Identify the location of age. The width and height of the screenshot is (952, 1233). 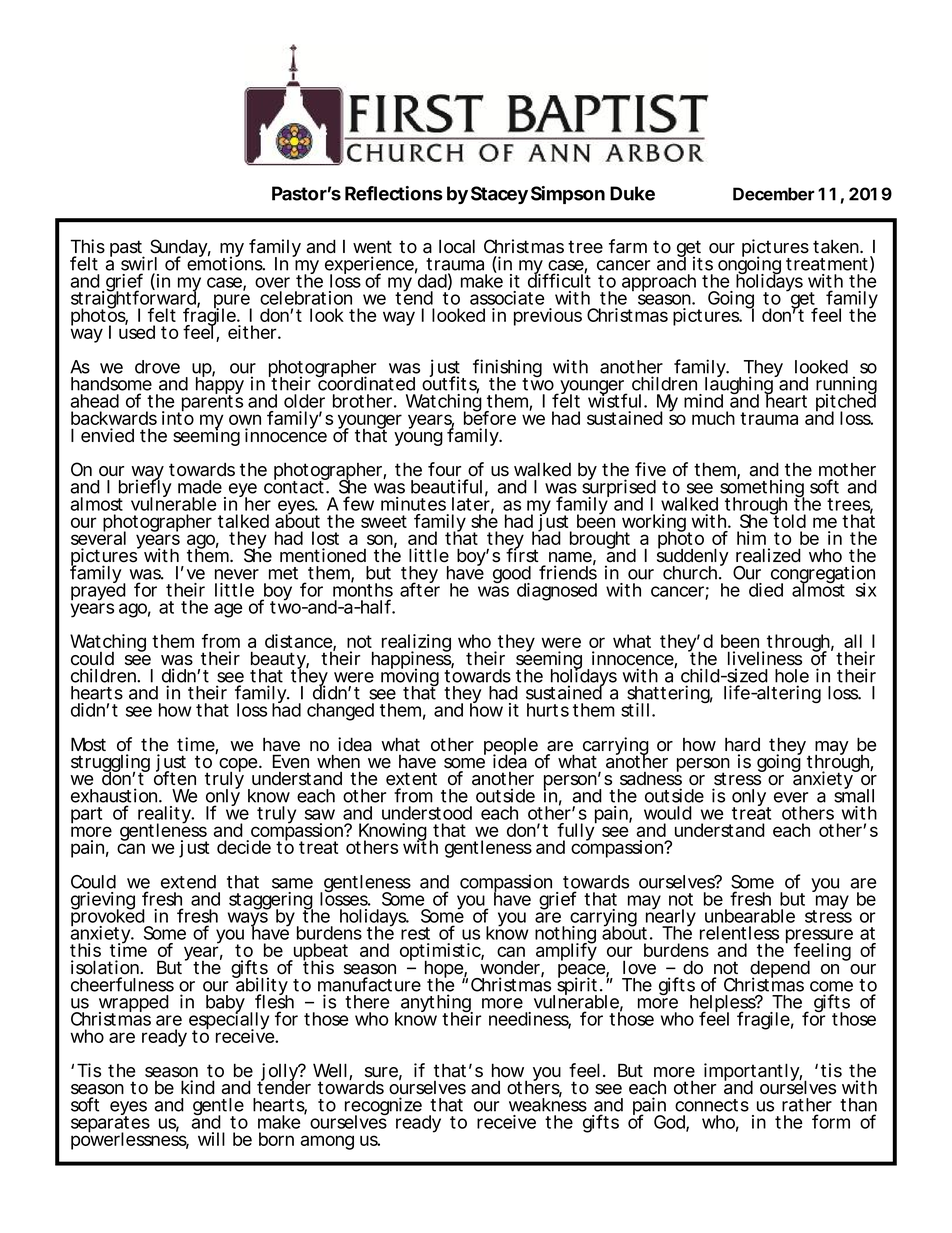
(228, 610).
